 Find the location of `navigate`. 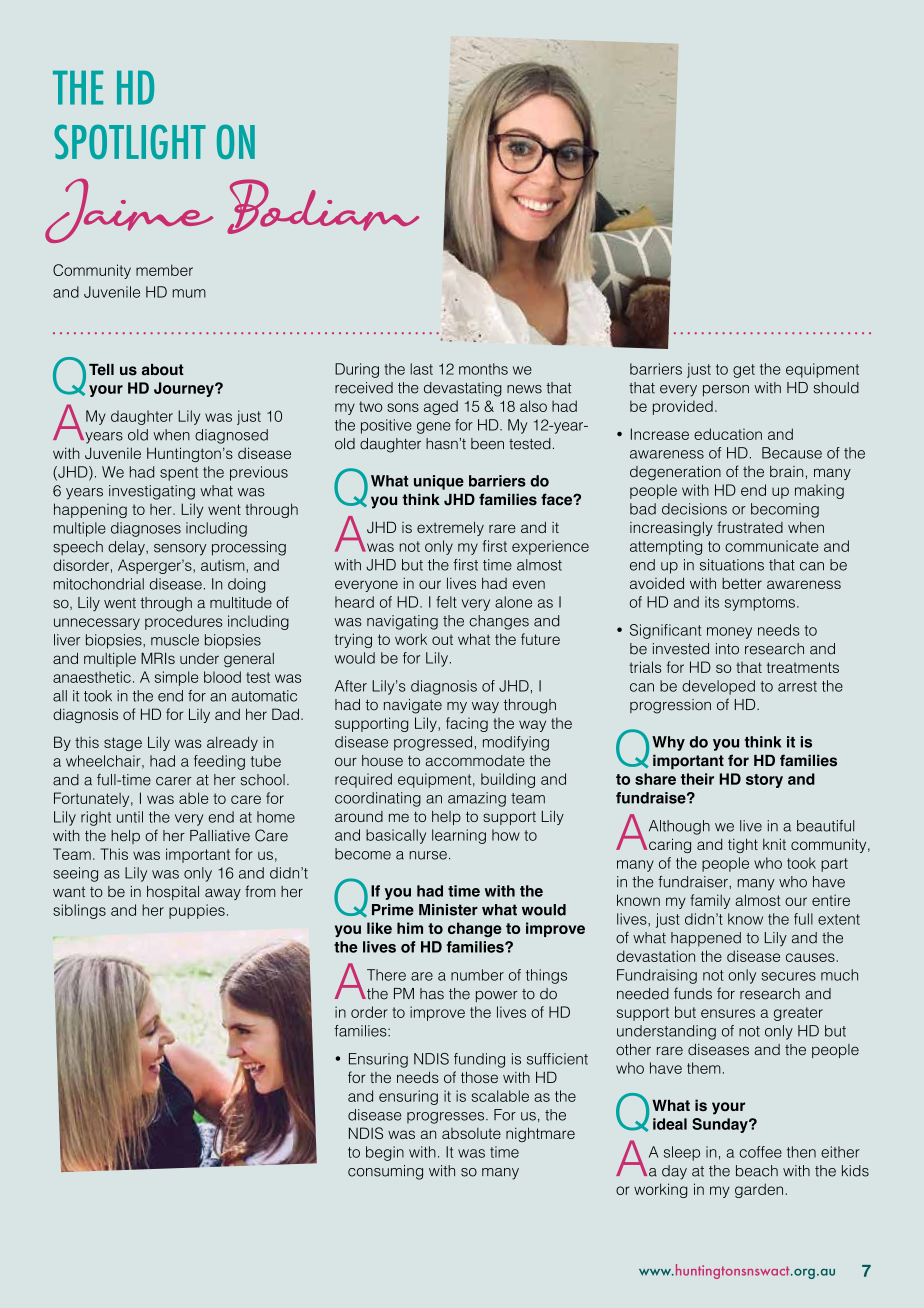

navigate is located at coordinates (413, 706).
